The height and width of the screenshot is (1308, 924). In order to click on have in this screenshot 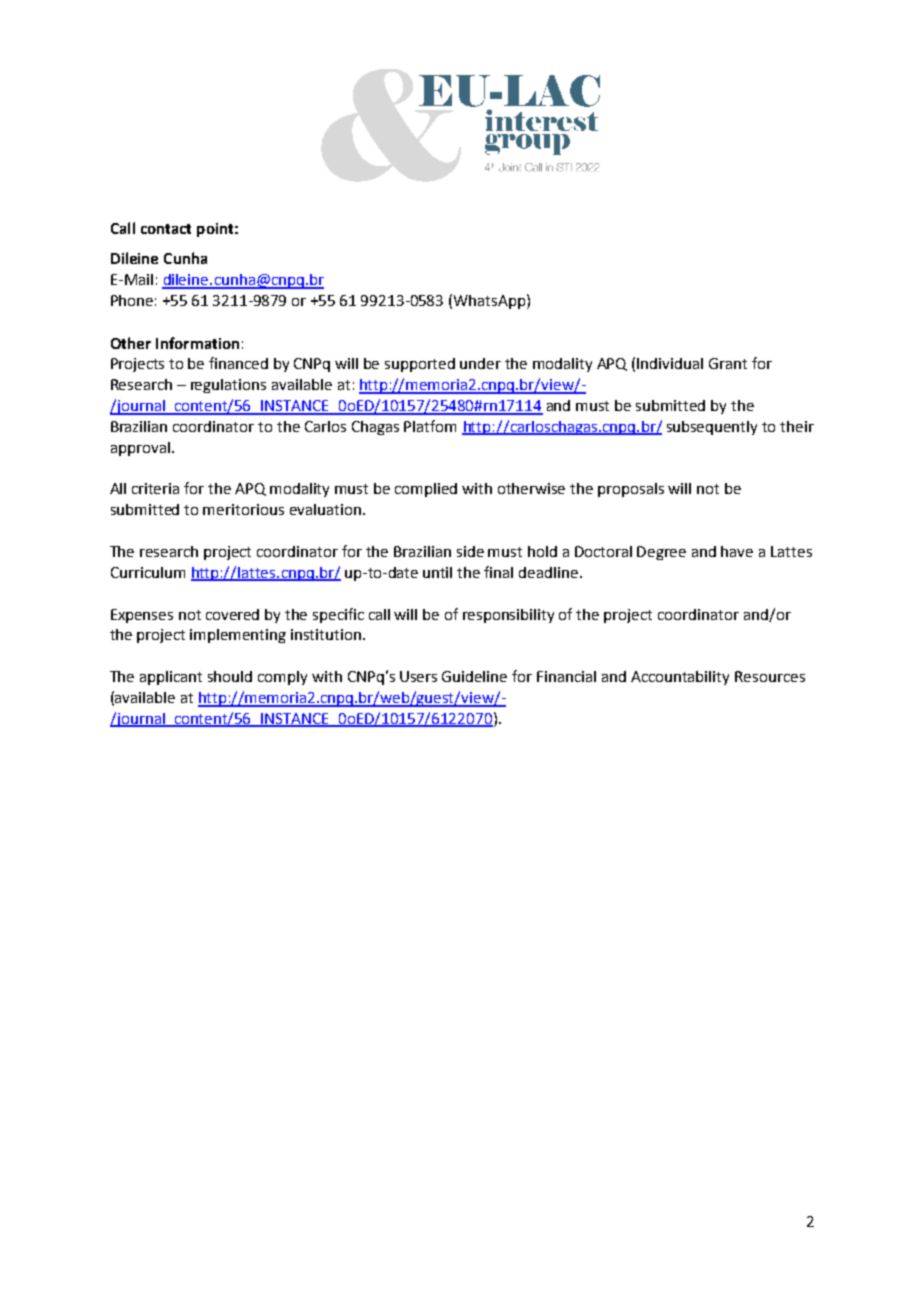, I will do `click(737, 551)`.
